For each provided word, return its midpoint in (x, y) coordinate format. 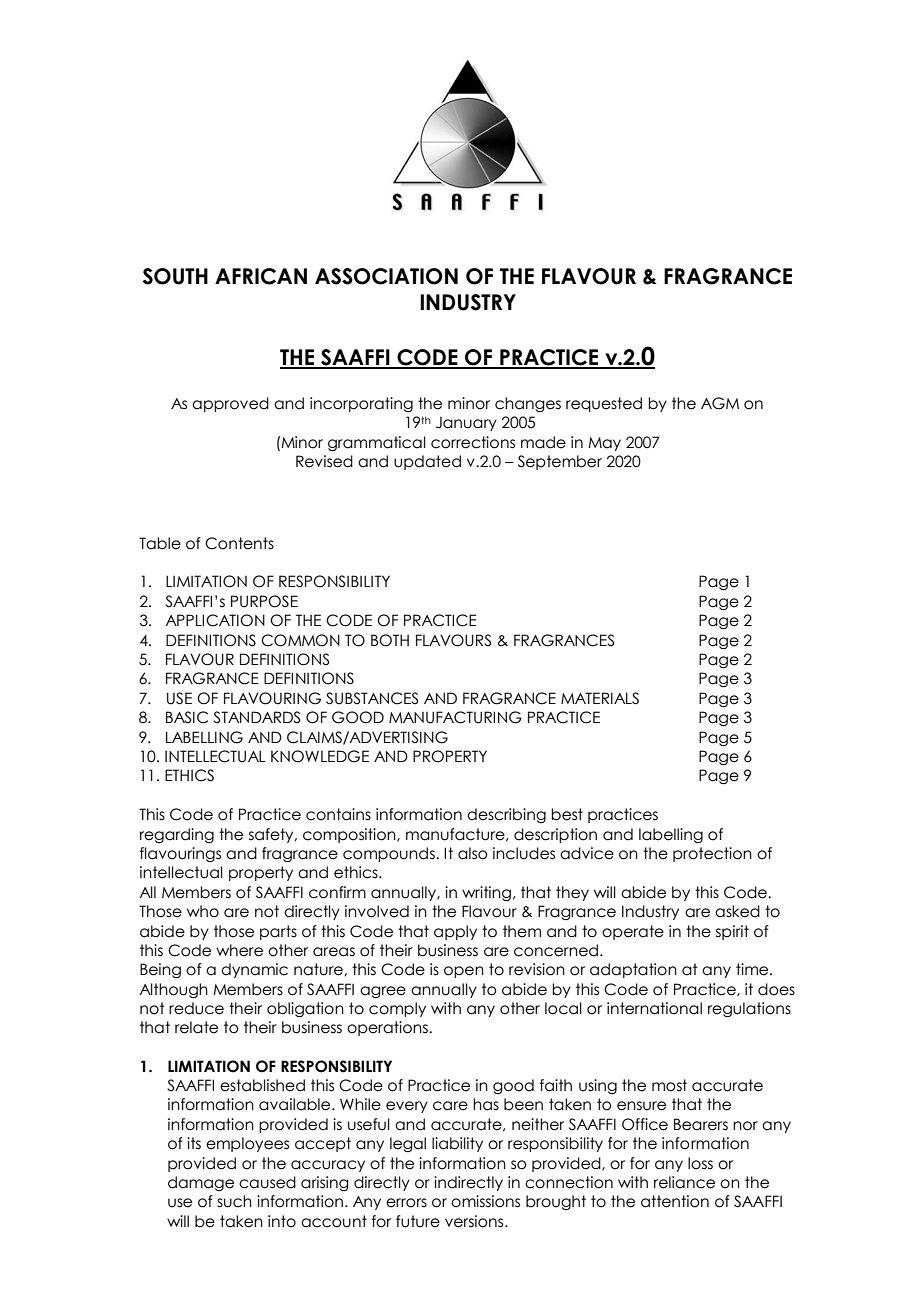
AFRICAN (261, 276)
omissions (485, 1201)
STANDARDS (257, 717)
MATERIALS (600, 698)
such (234, 1201)
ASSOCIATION (386, 276)
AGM (720, 403)
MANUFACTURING (455, 717)
